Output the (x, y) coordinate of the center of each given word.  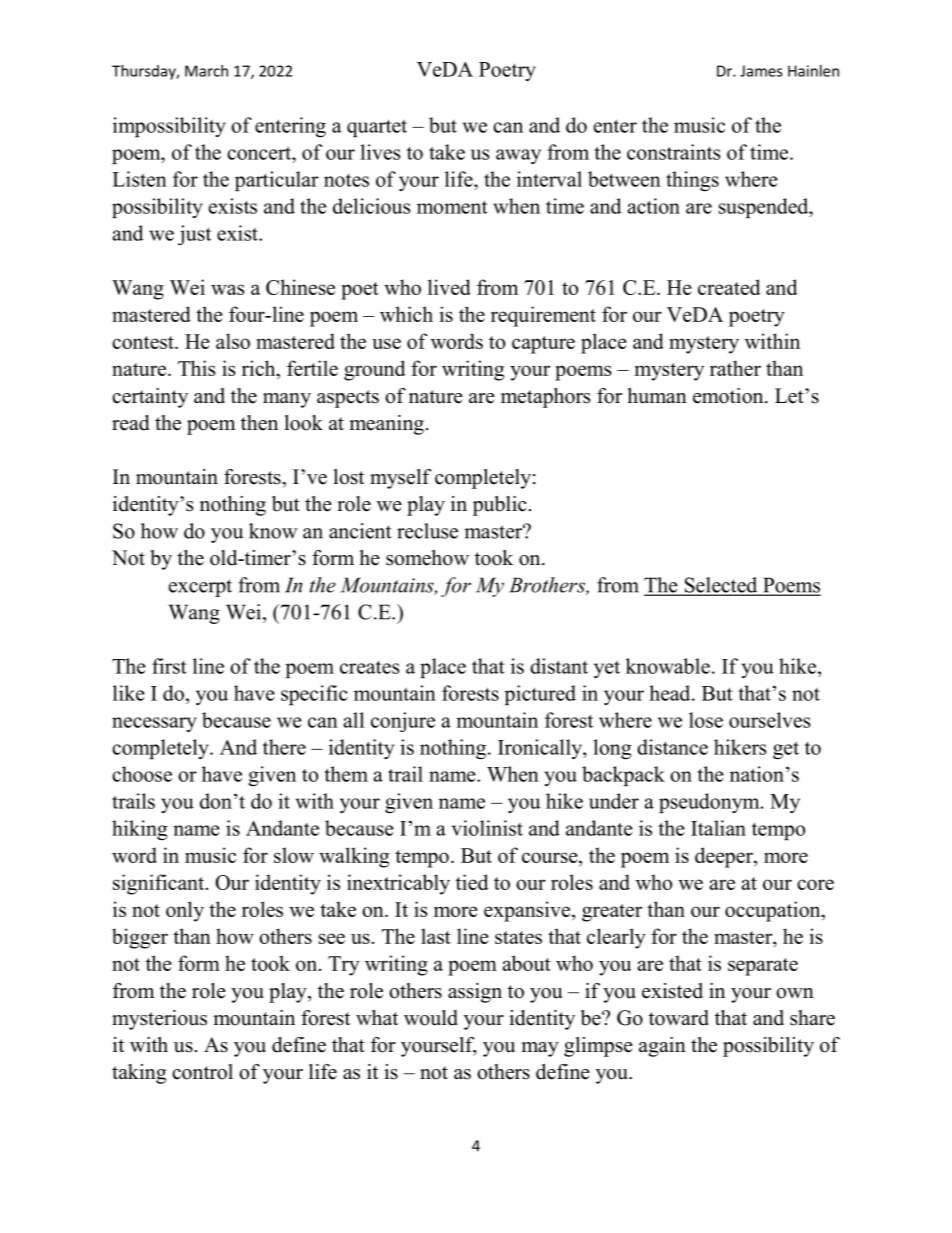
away (518, 156)
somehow (427, 558)
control (202, 1072)
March (206, 71)
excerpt (200, 588)
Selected (721, 586)
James (761, 71)
